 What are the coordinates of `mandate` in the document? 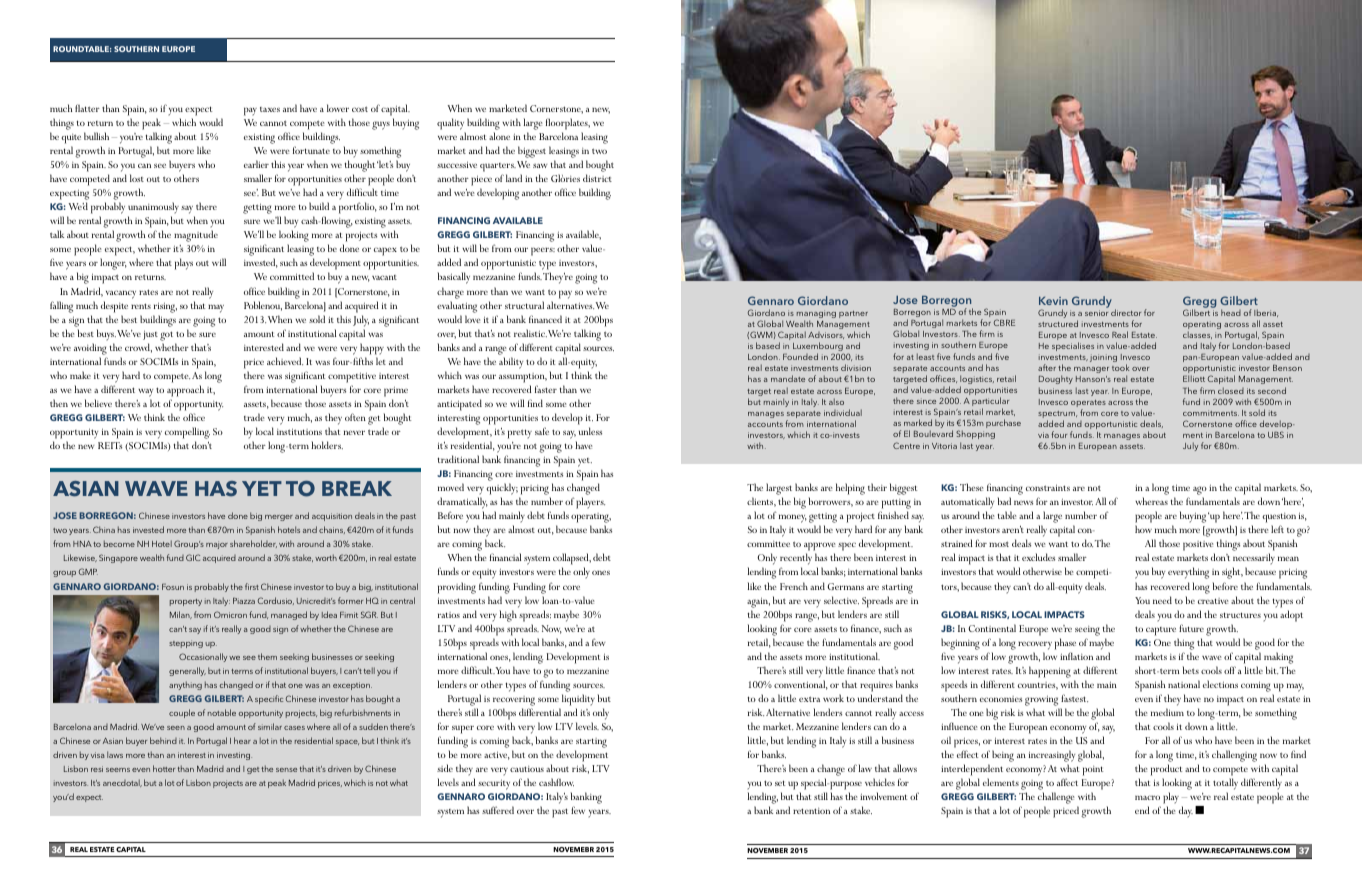 It's located at (788, 378).
